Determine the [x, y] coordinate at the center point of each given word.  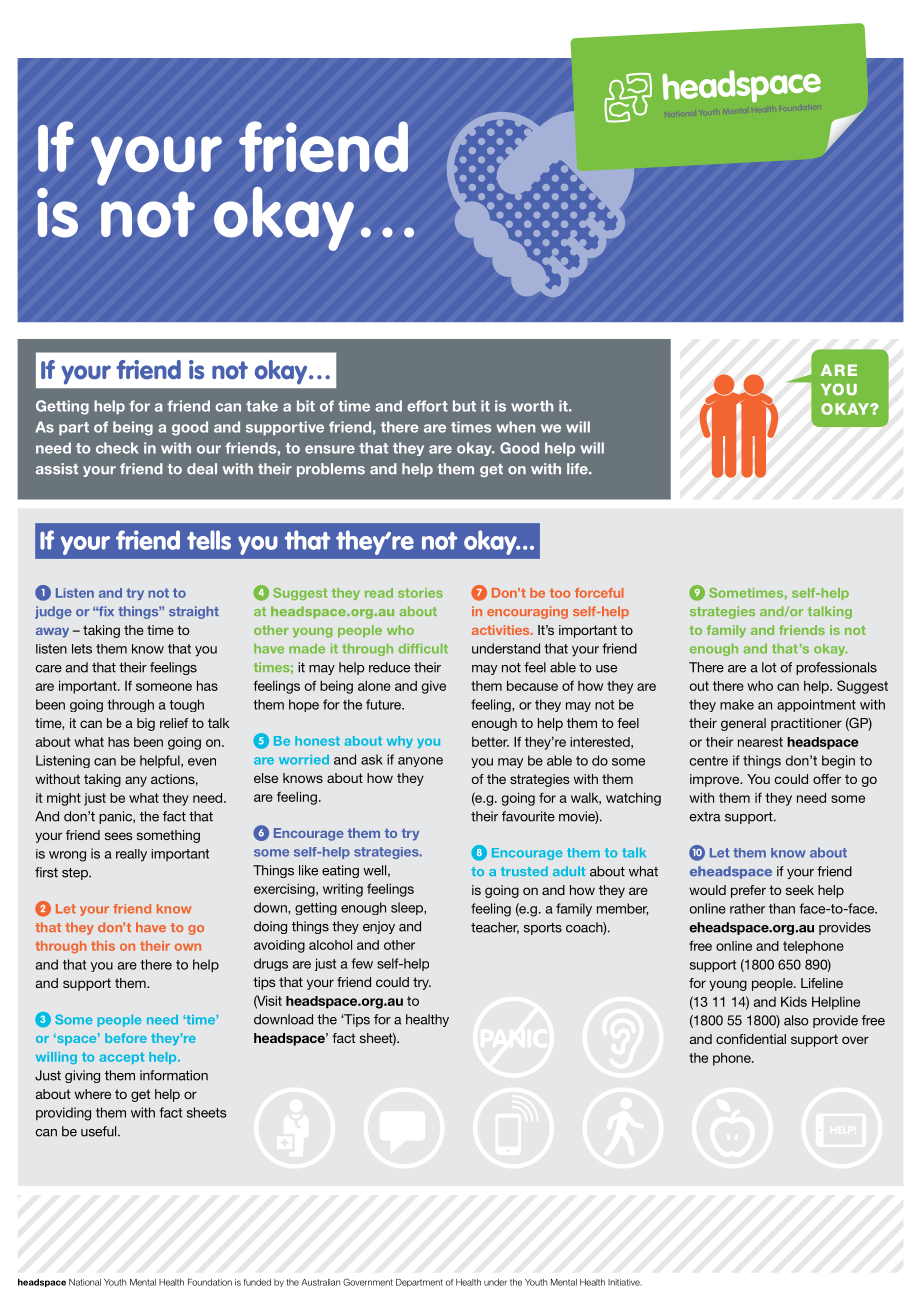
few [362, 963]
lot [769, 667]
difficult [423, 648]
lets [82, 649]
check [117, 448]
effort [427, 406]
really [131, 855]
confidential [751, 1039]
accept [122, 1058]
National [85, 1282]
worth [532, 406]
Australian [321, 1282]
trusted [524, 871]
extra [705, 817]
